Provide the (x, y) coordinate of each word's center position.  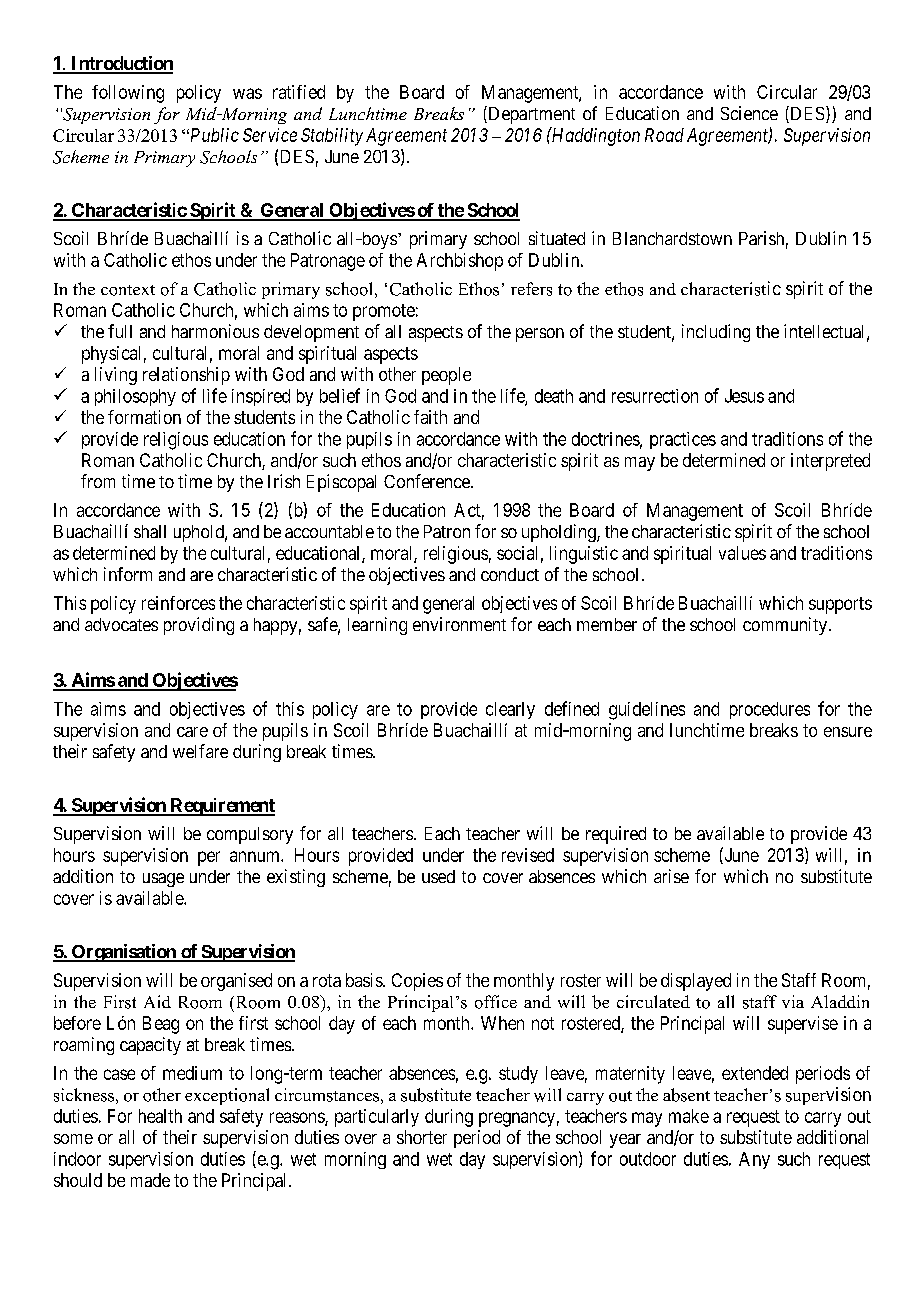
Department (530, 115)
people (446, 376)
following (128, 94)
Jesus (744, 396)
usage (163, 880)
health (160, 1116)
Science (749, 113)
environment (459, 624)
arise (671, 876)
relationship (186, 376)
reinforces (178, 603)
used (438, 876)
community (785, 626)
